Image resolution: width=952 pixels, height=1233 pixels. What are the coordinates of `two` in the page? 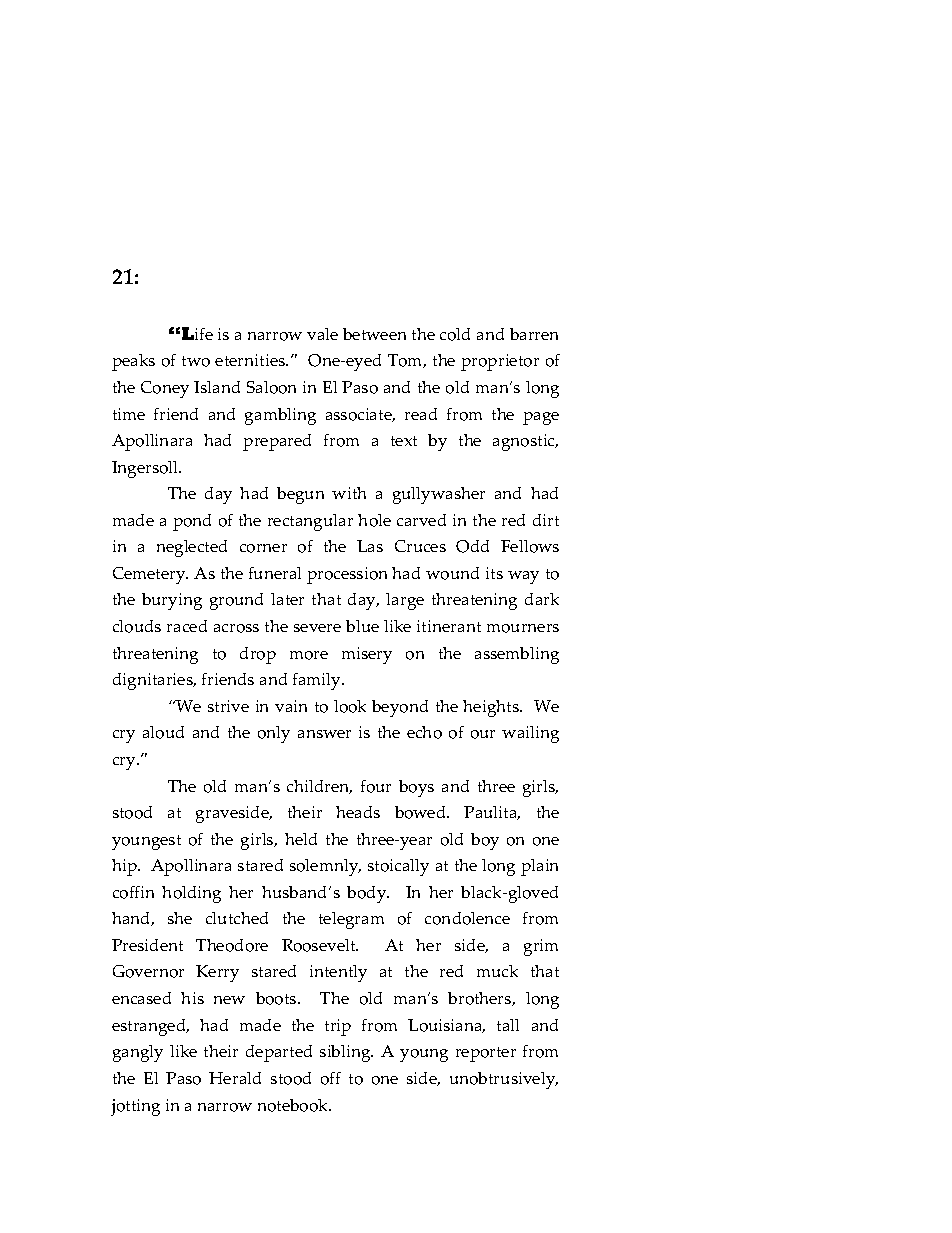 It's located at (196, 361).
